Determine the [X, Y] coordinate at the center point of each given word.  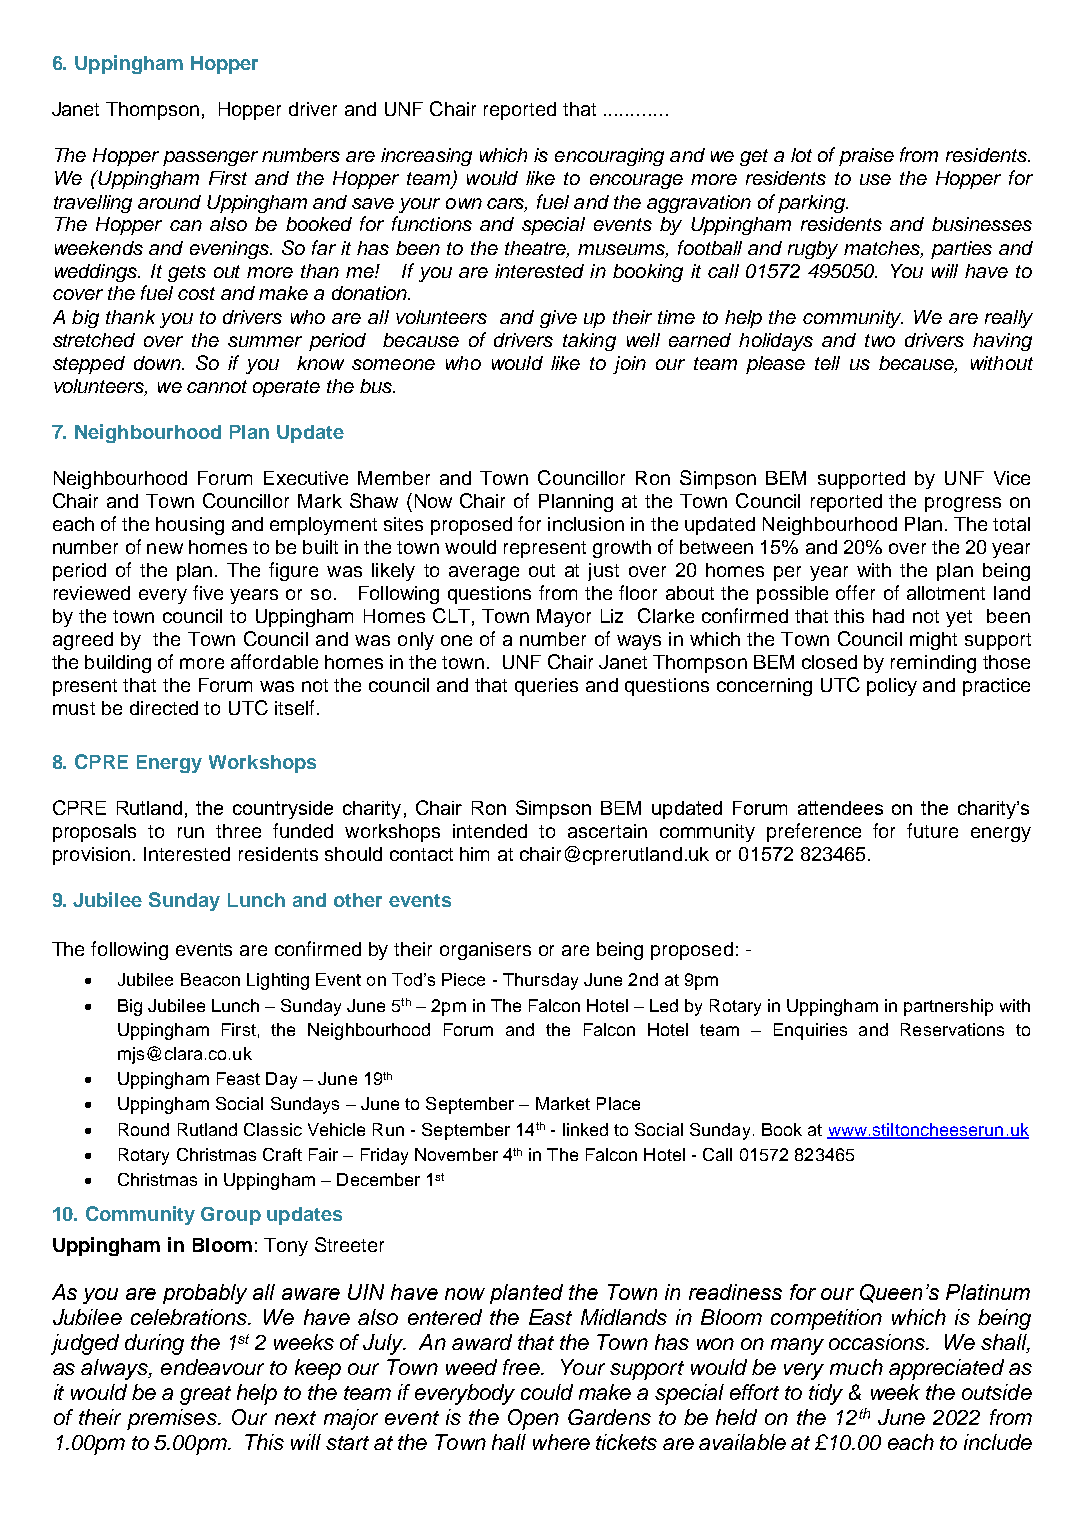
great [205, 1395]
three [238, 831]
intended [490, 831]
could [547, 1392]
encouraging [609, 157]
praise [866, 157]
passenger [210, 158]
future [932, 830]
